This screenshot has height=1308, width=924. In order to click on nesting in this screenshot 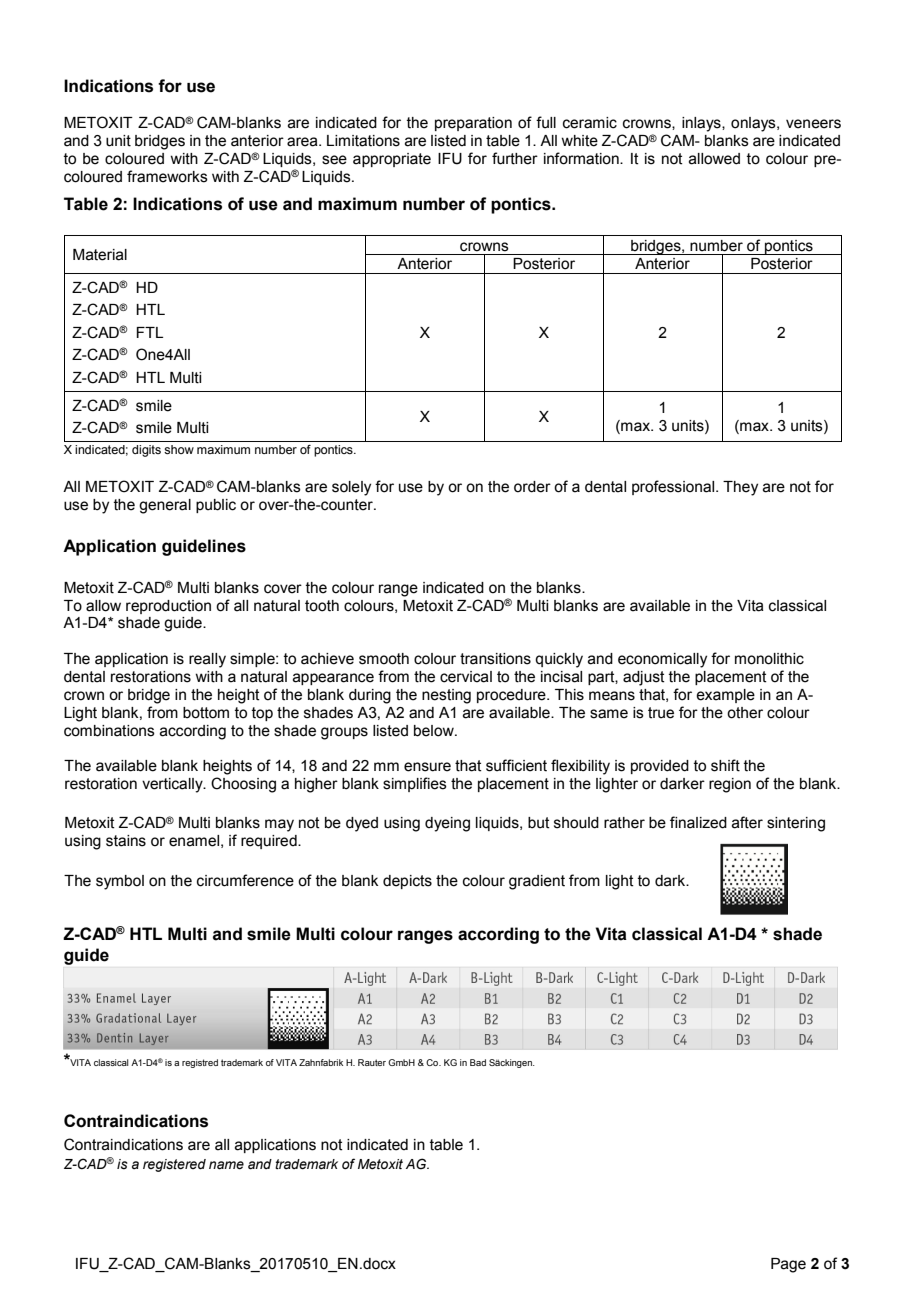, I will do `click(446, 696)`.
